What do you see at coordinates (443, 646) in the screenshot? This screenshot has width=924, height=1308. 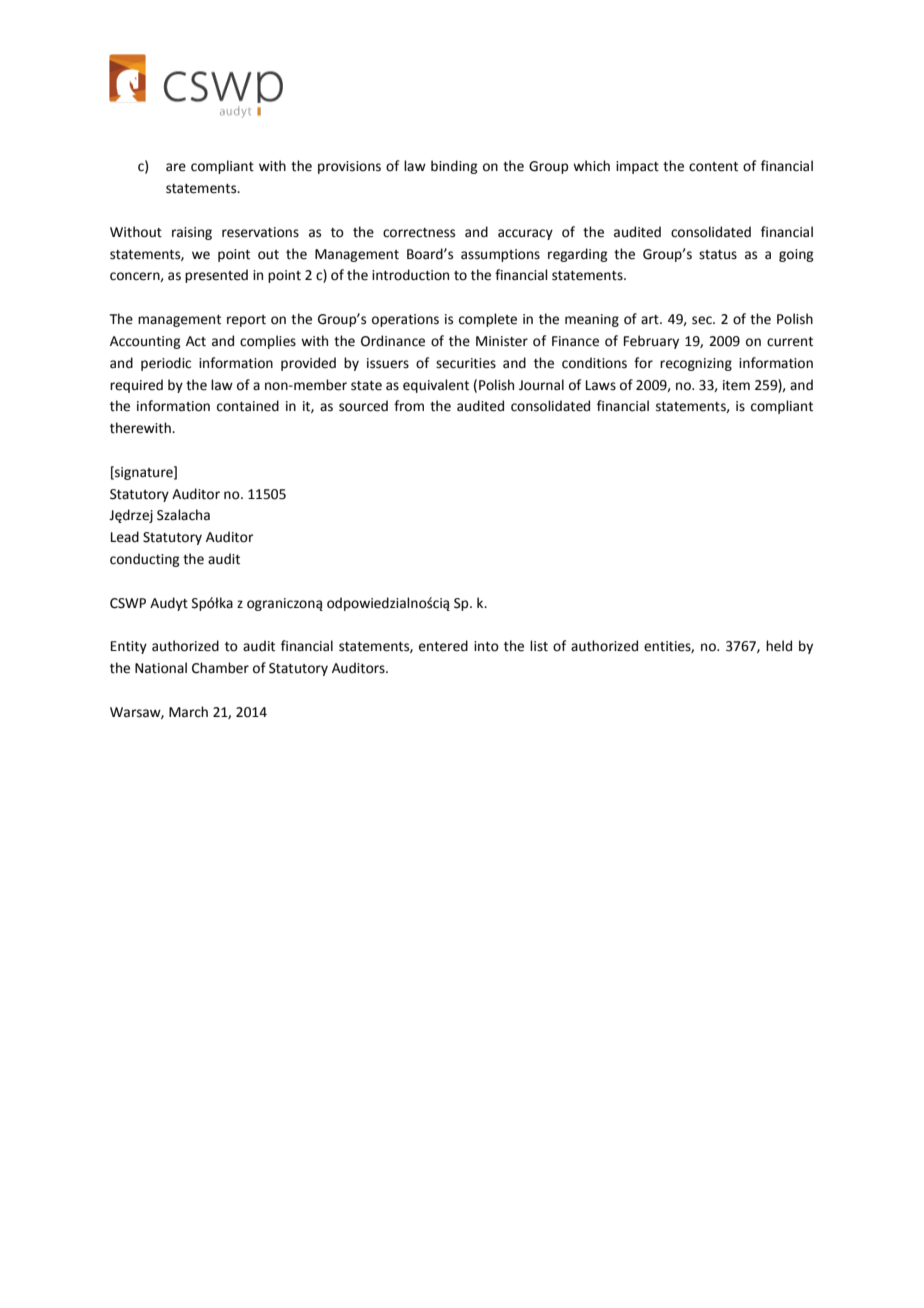 I see `entered` at bounding box center [443, 646].
